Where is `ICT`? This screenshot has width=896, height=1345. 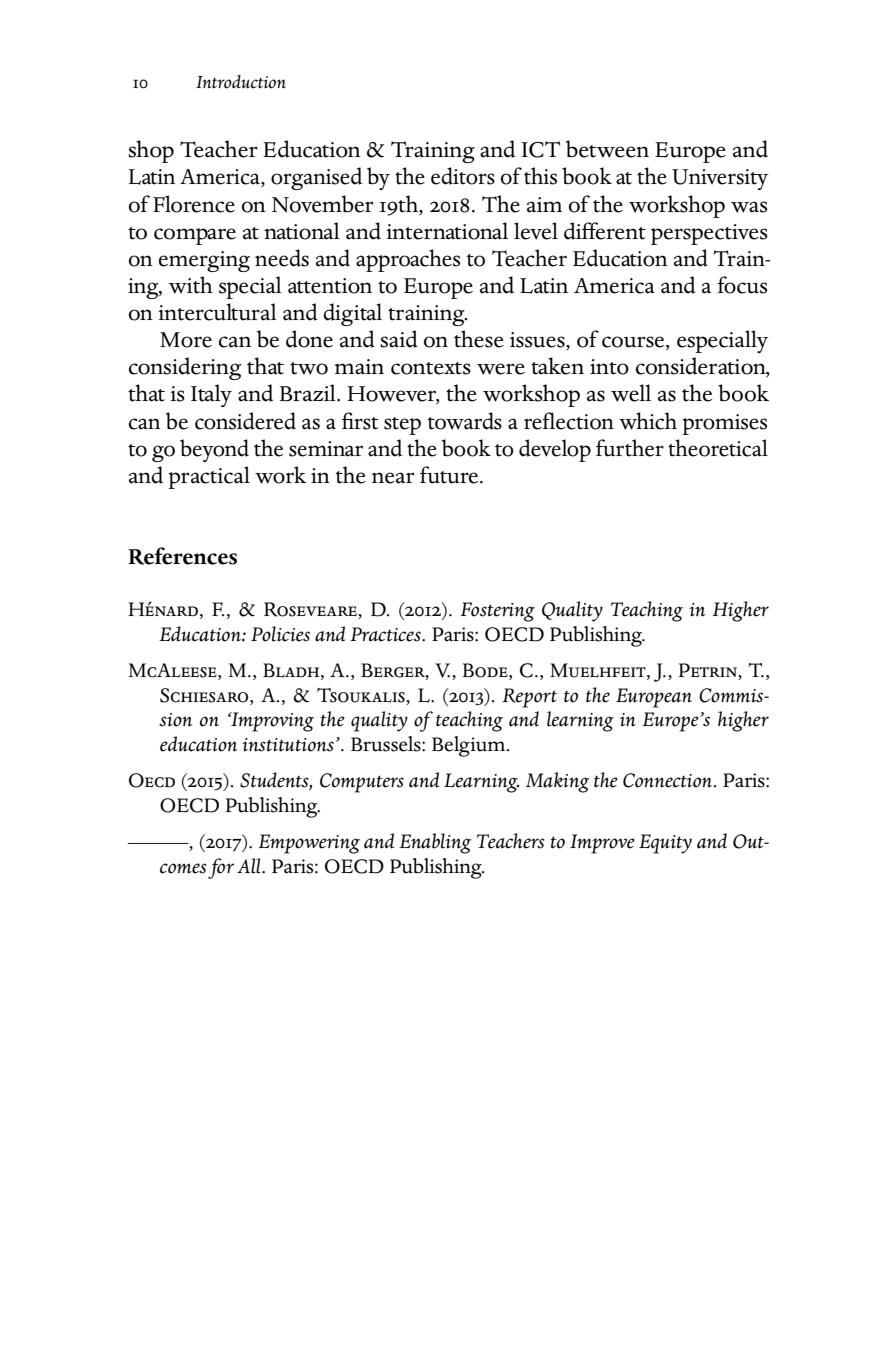 ICT is located at coordinates (541, 149).
